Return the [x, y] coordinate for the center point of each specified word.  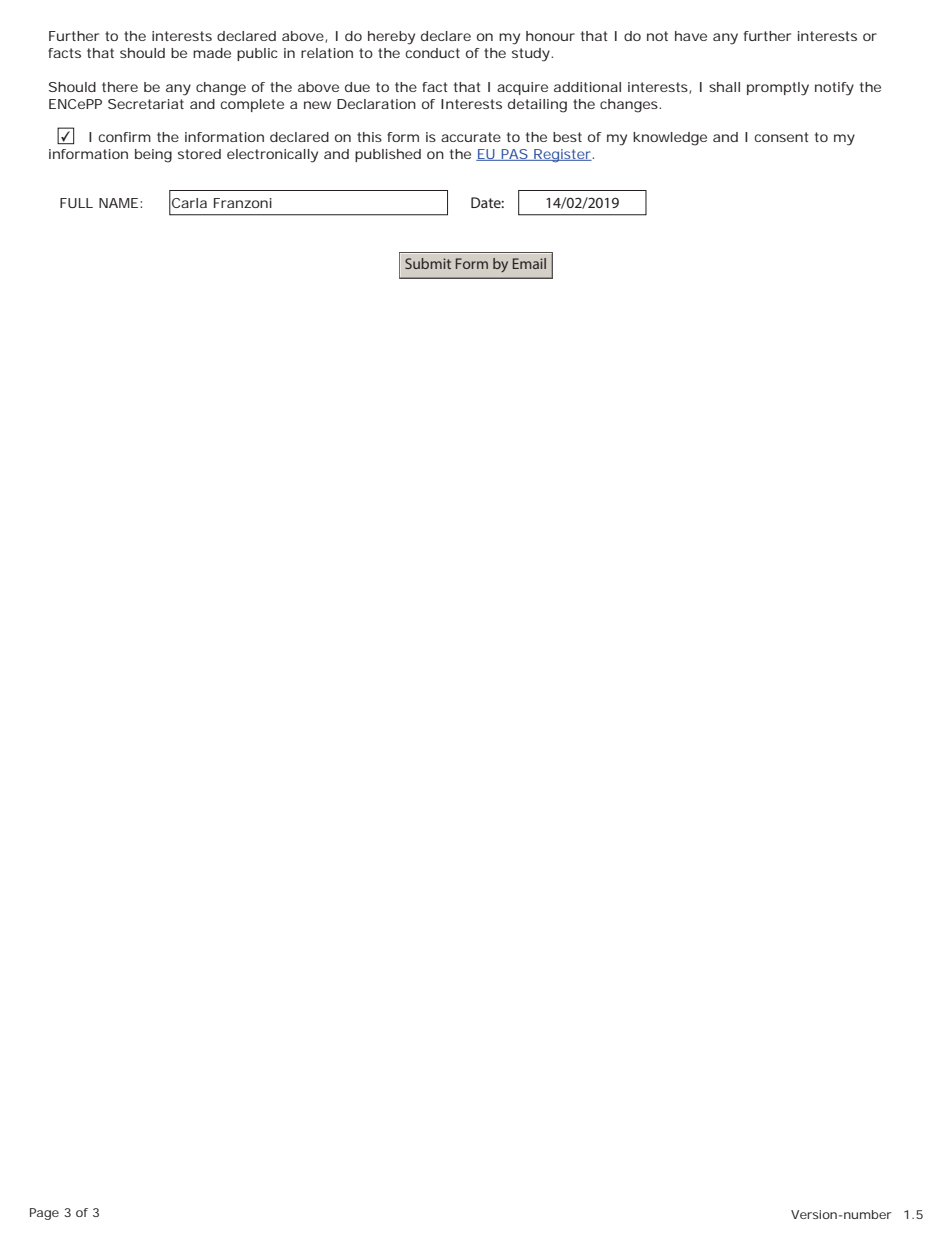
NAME [120, 203]
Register [563, 155]
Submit [428, 263]
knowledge [670, 139]
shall [724, 87]
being [153, 156]
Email [529, 263]
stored [199, 154]
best [567, 137]
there [120, 87]
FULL [76, 203]
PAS [515, 155]
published [388, 155]
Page [44, 1214]
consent [781, 137]
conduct [432, 53]
